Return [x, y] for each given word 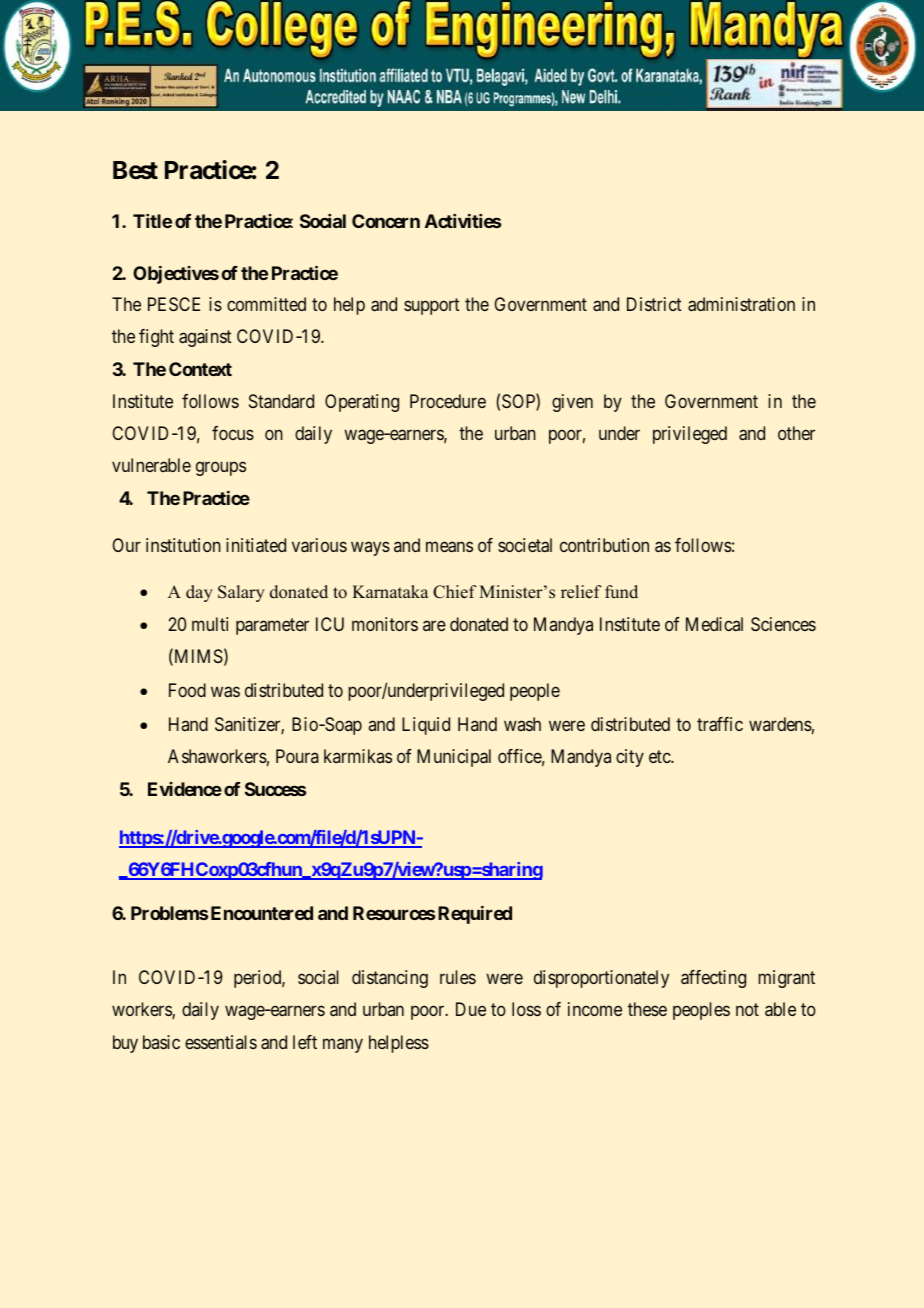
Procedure [448, 401]
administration [741, 304]
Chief [455, 592]
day [199, 593]
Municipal [454, 758]
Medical [714, 624]
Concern [386, 221]
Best [135, 170]
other [796, 433]
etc [660, 757]
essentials [221, 1042]
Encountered [262, 913]
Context [200, 369]
